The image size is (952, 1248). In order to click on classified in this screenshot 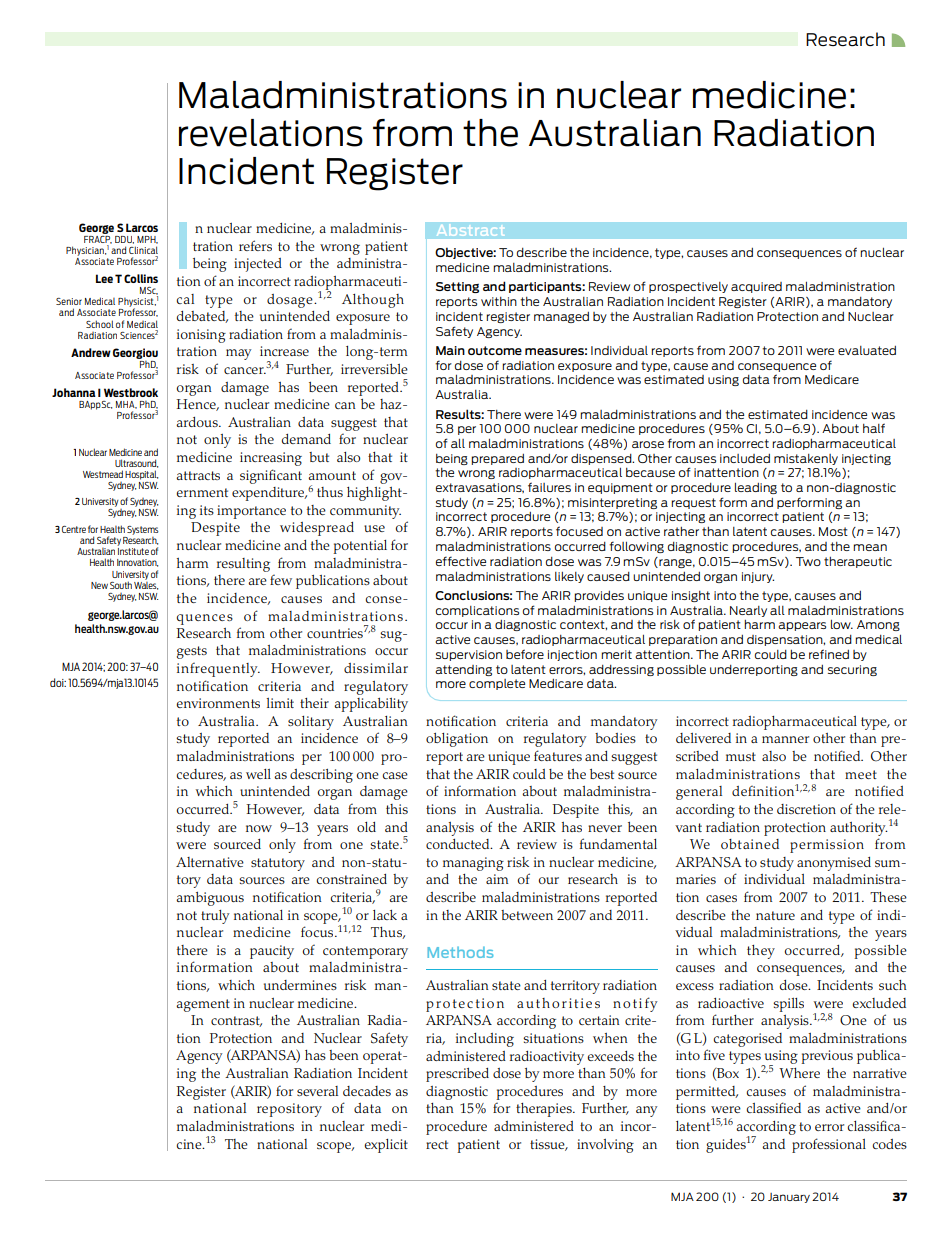, I will do `click(774, 1107)`.
